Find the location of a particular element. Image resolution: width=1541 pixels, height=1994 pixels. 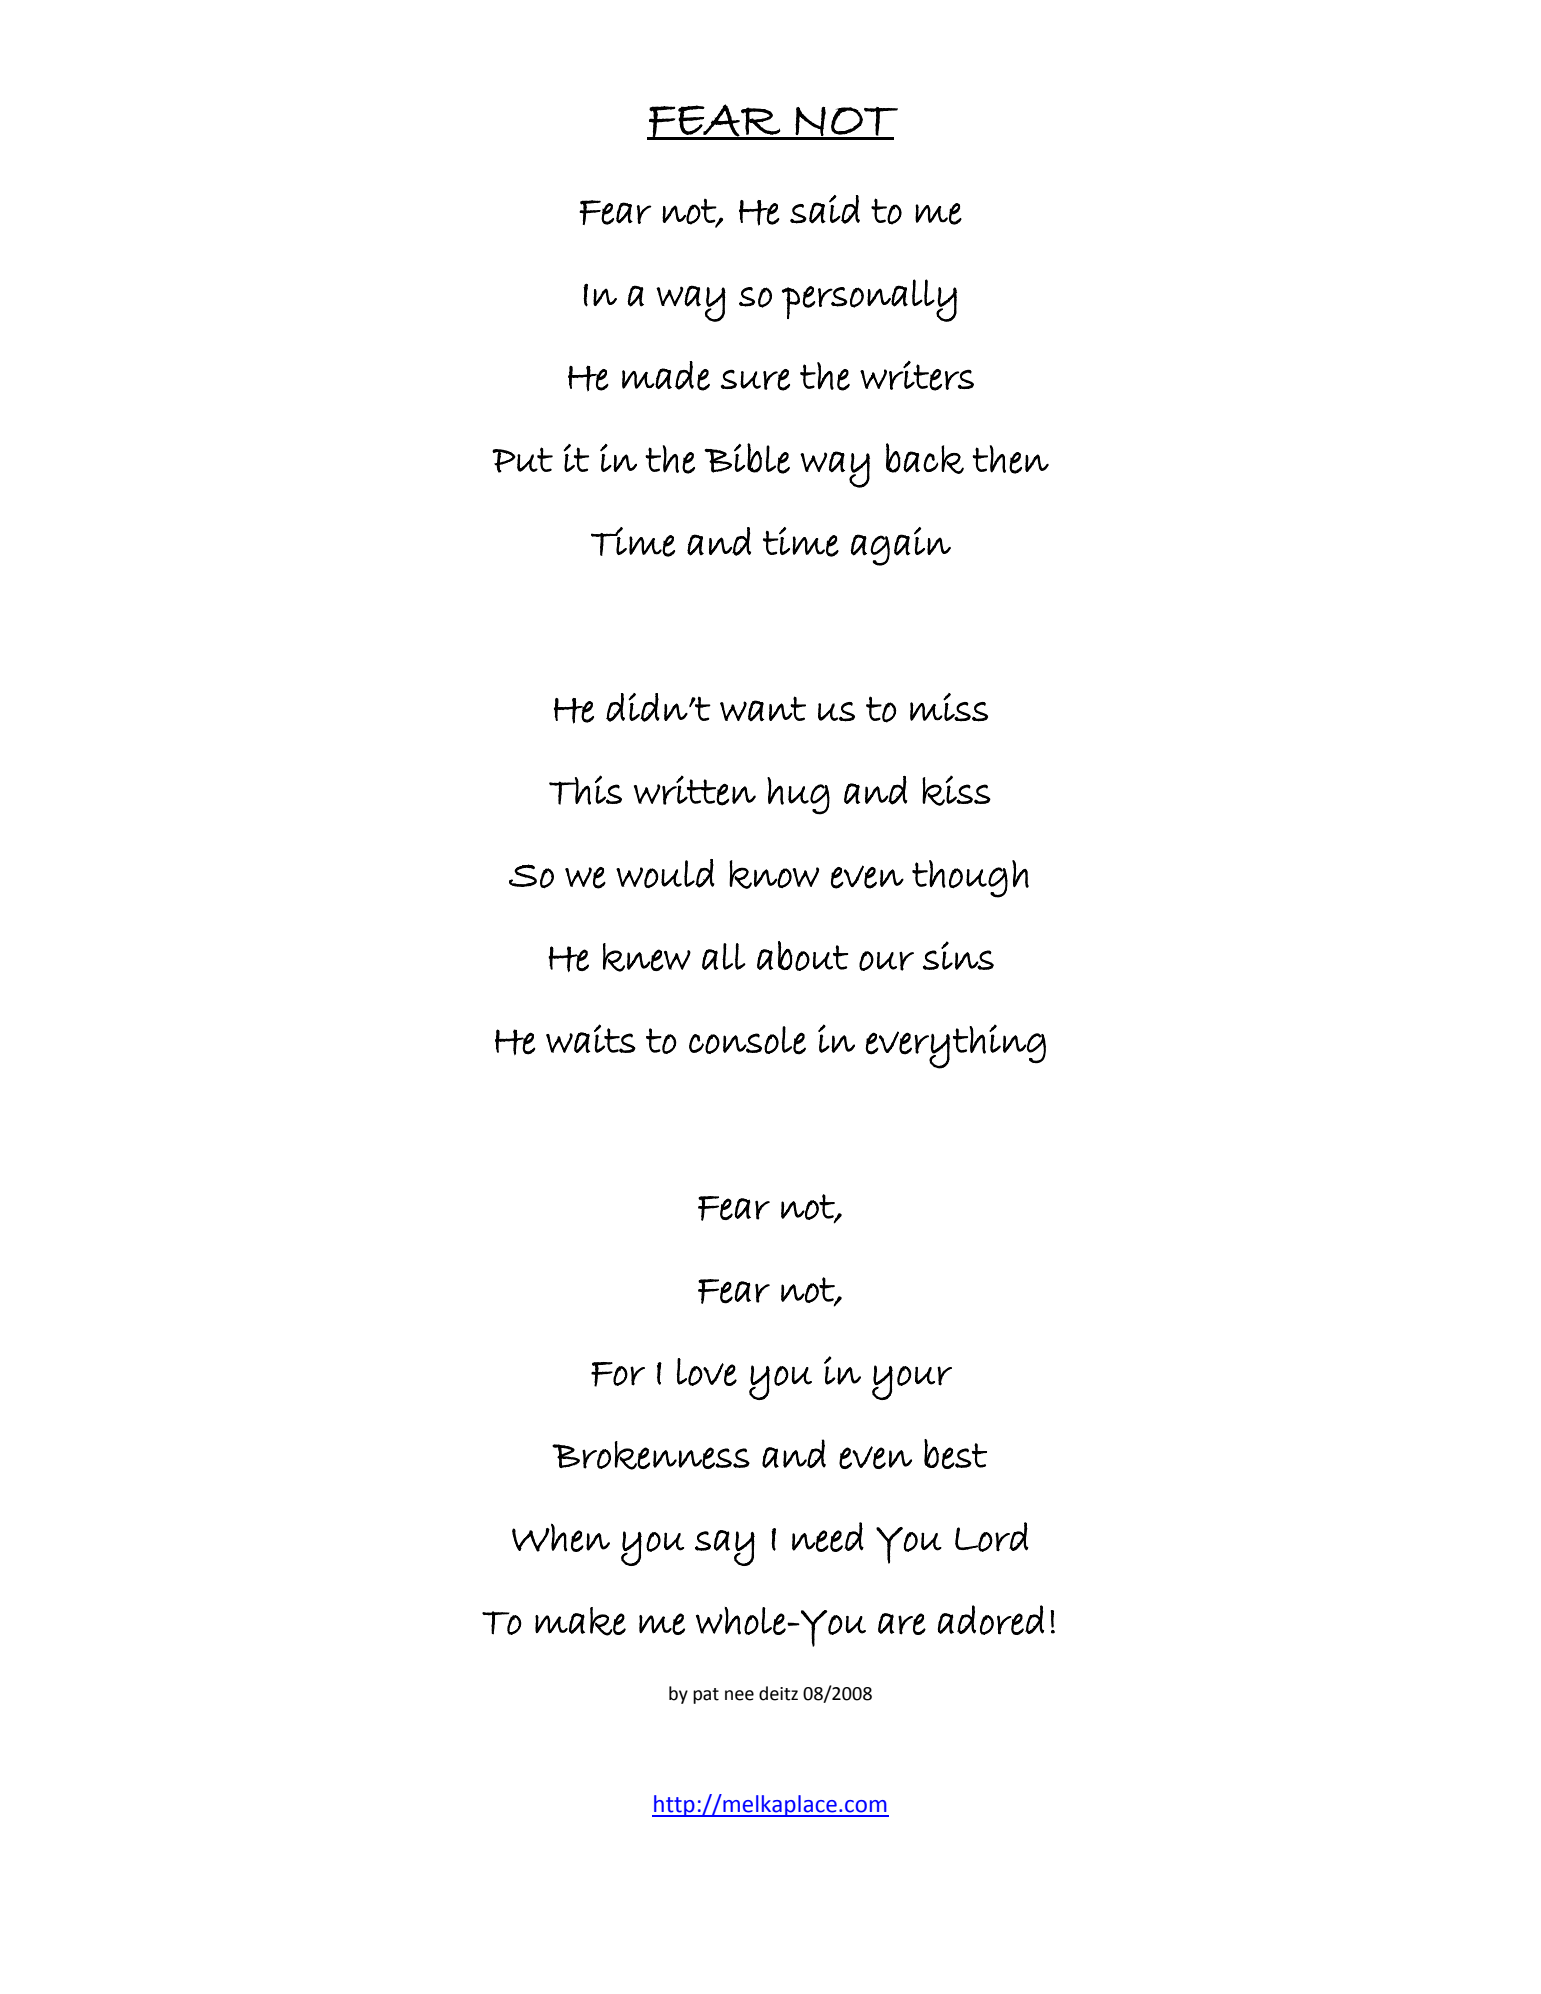

everything is located at coordinates (956, 1046).
